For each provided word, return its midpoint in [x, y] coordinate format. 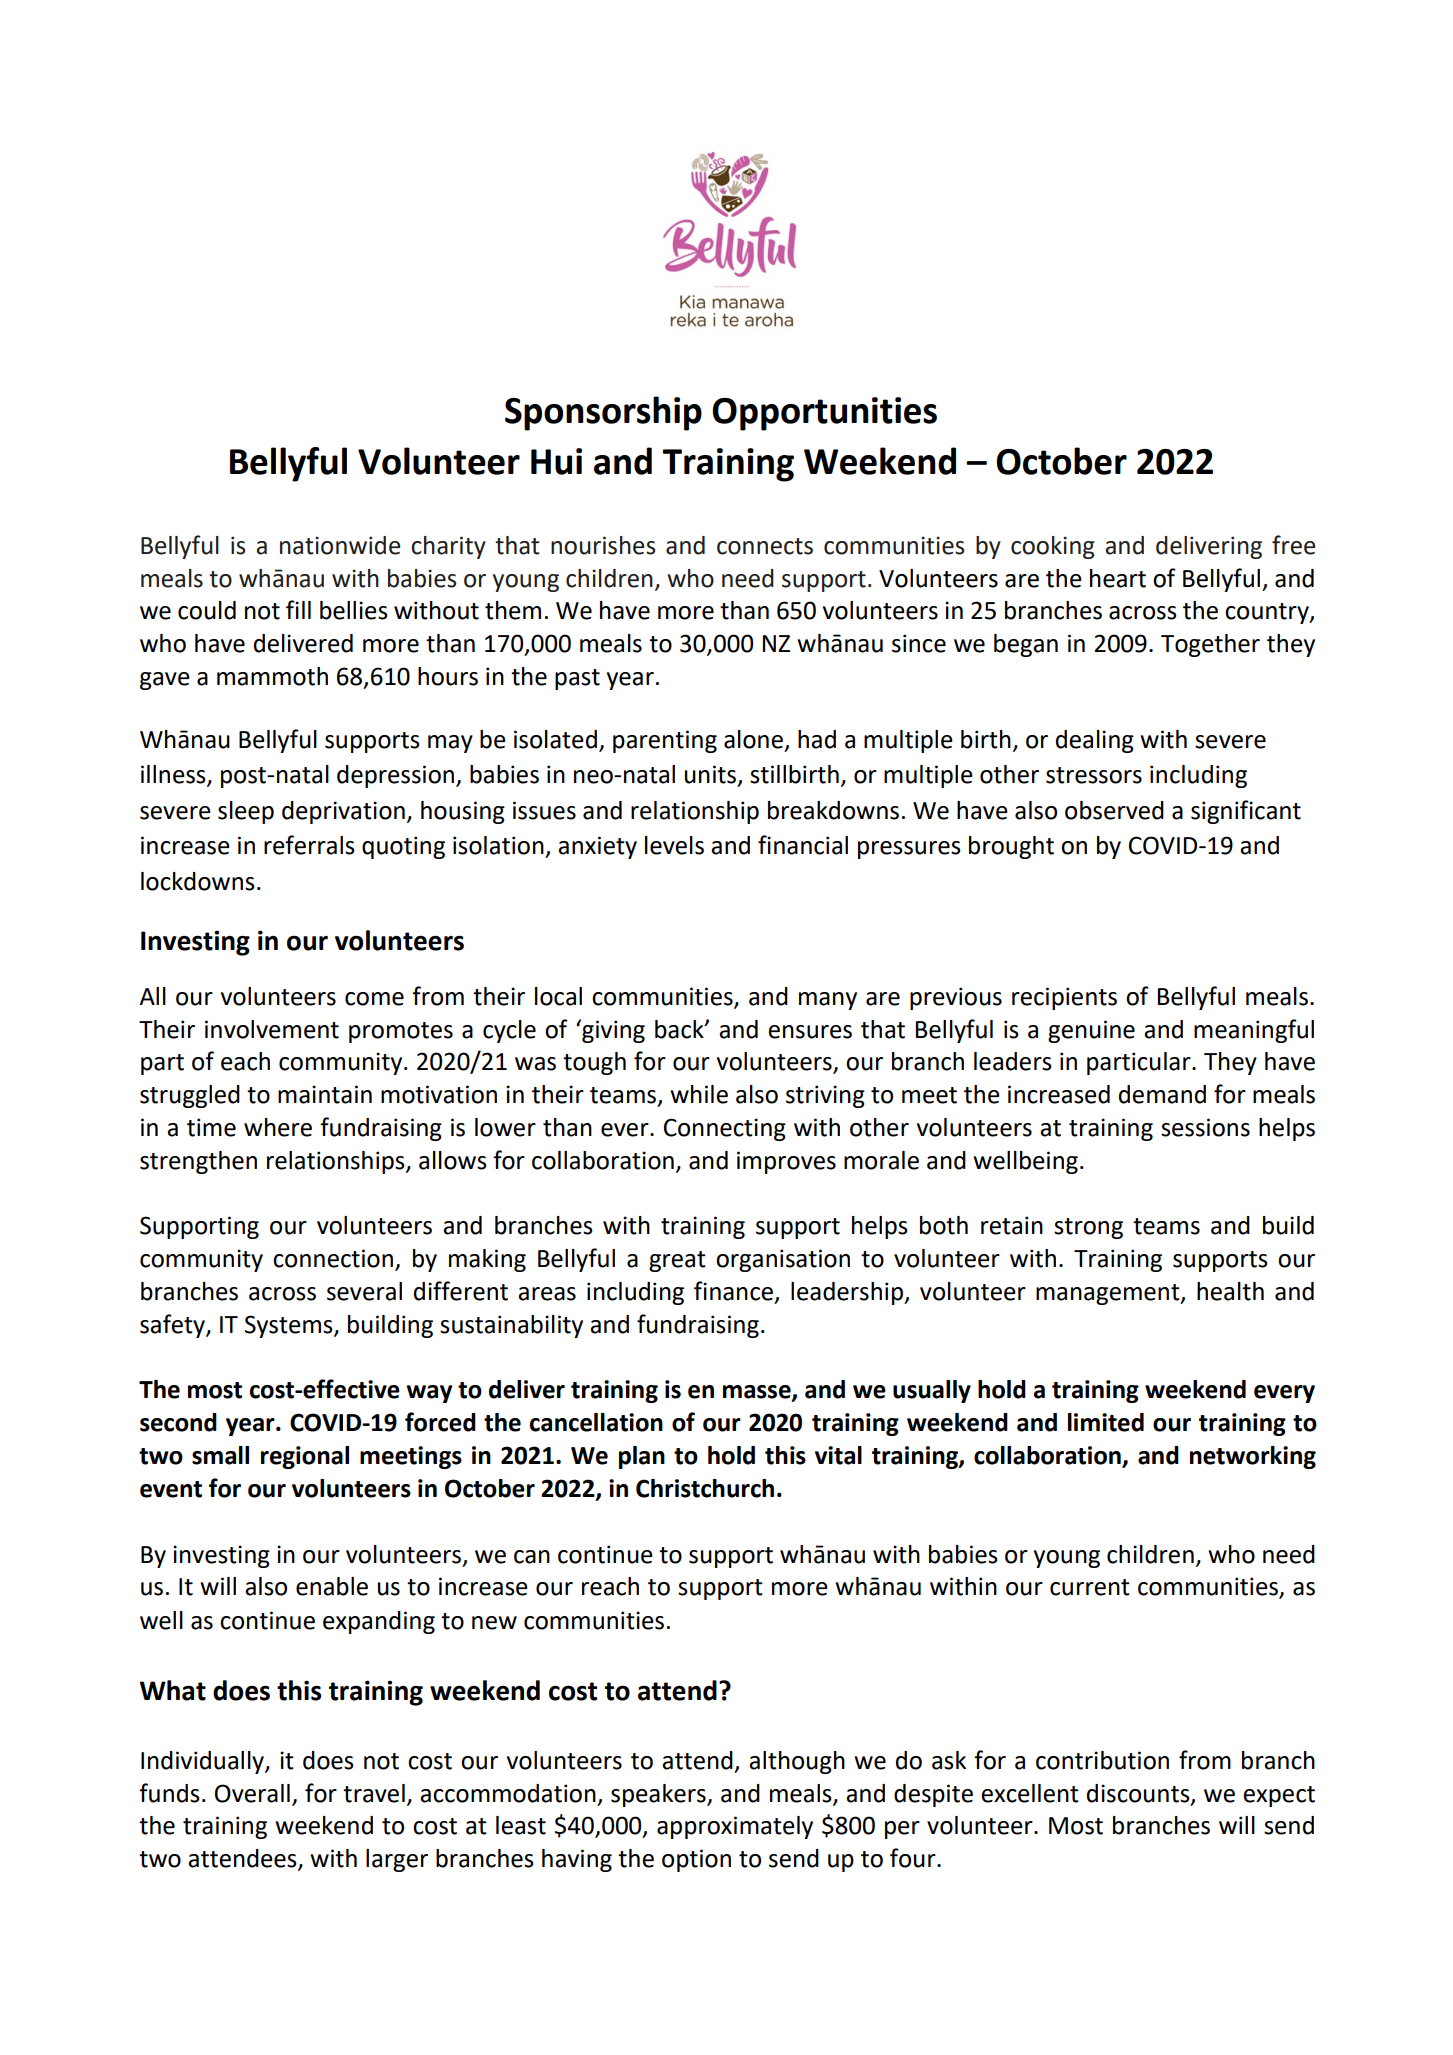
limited [1106, 1422]
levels [674, 845]
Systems [290, 1326]
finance [733, 1291]
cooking [1053, 547]
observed [1114, 810]
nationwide [340, 545]
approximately [735, 1827]
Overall [252, 1793]
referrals [309, 845]
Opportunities [824, 414]
